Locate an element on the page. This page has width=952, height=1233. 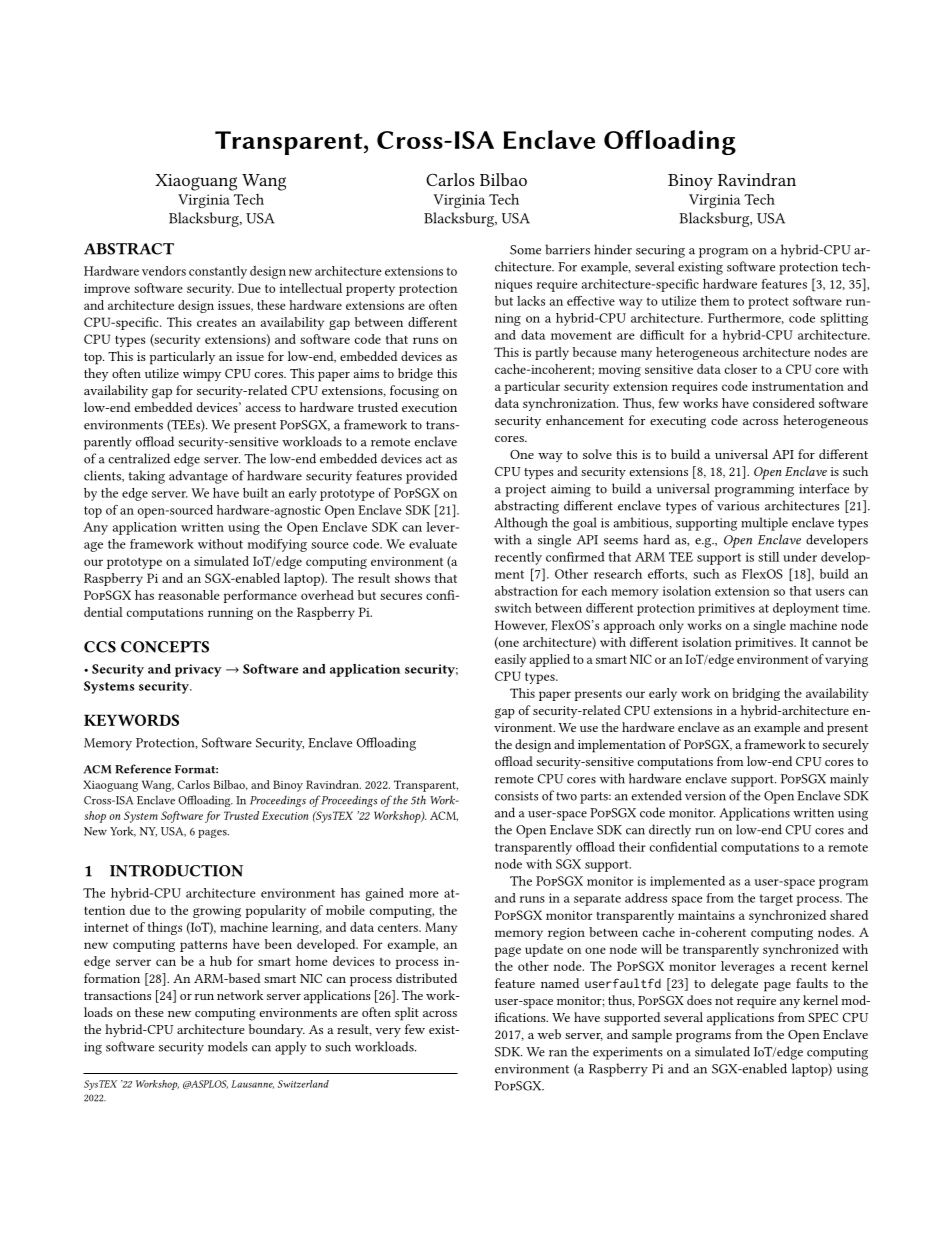
advantage is located at coordinates (198, 477).
